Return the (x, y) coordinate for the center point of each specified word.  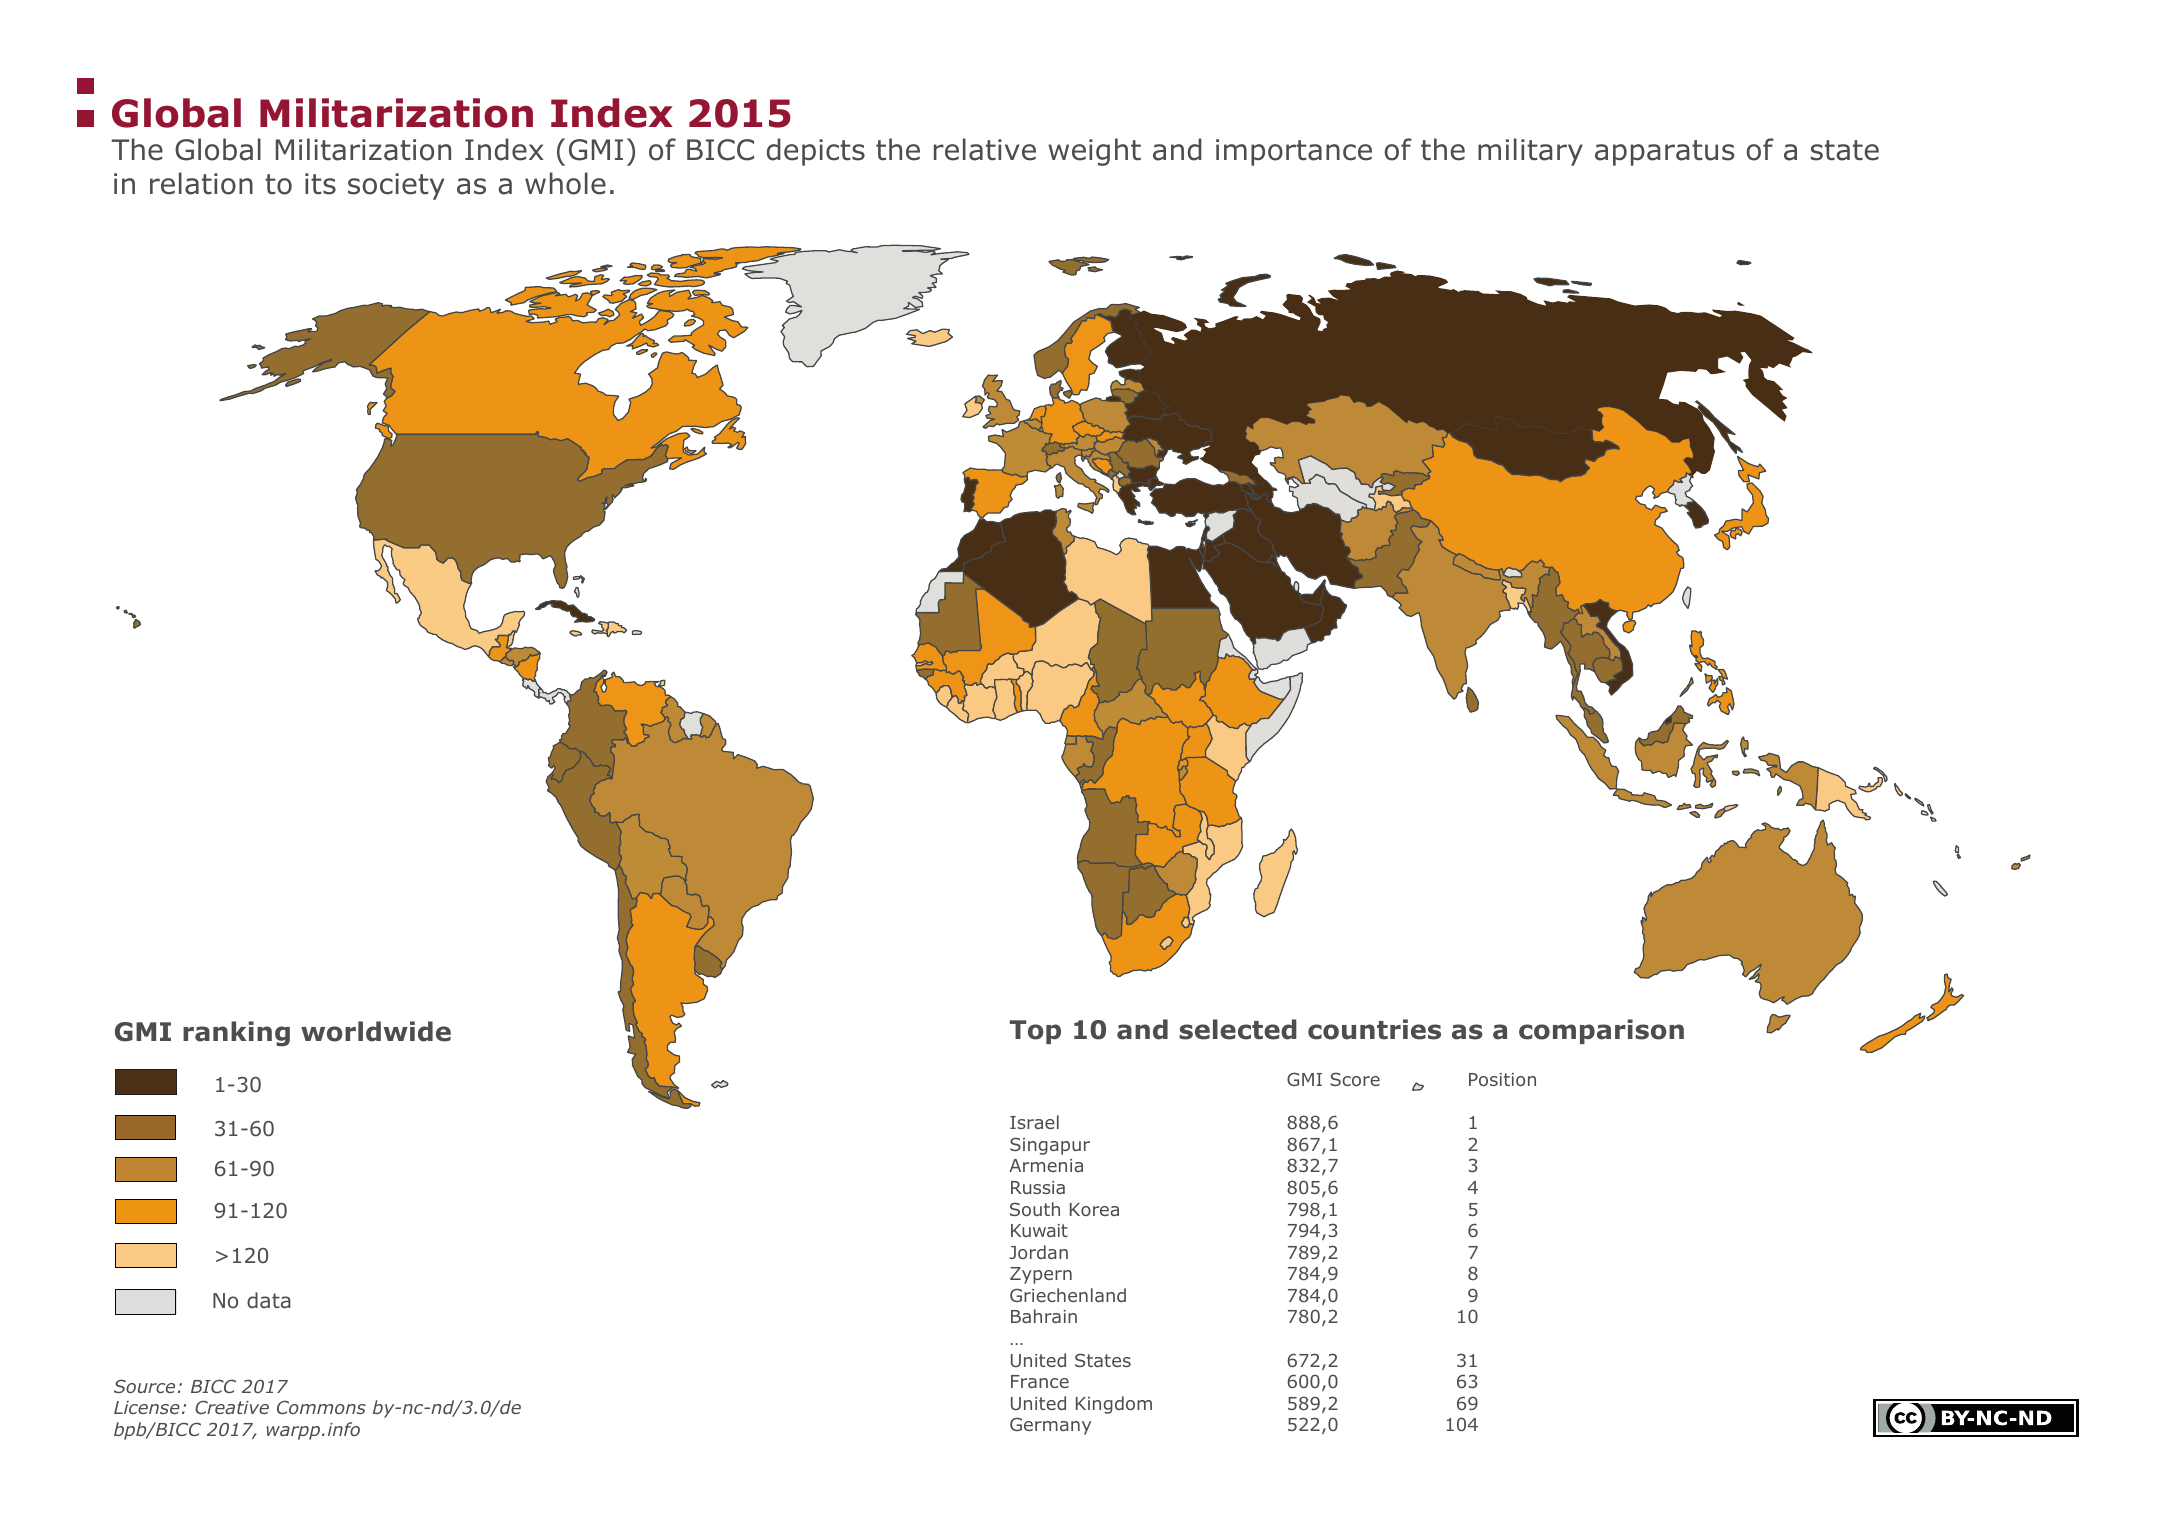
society (396, 186)
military (1530, 152)
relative (985, 149)
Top (1035, 1032)
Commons (321, 1407)
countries (1374, 1029)
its (320, 184)
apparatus (1665, 153)
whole (565, 183)
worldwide (376, 1031)
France (1040, 1381)
